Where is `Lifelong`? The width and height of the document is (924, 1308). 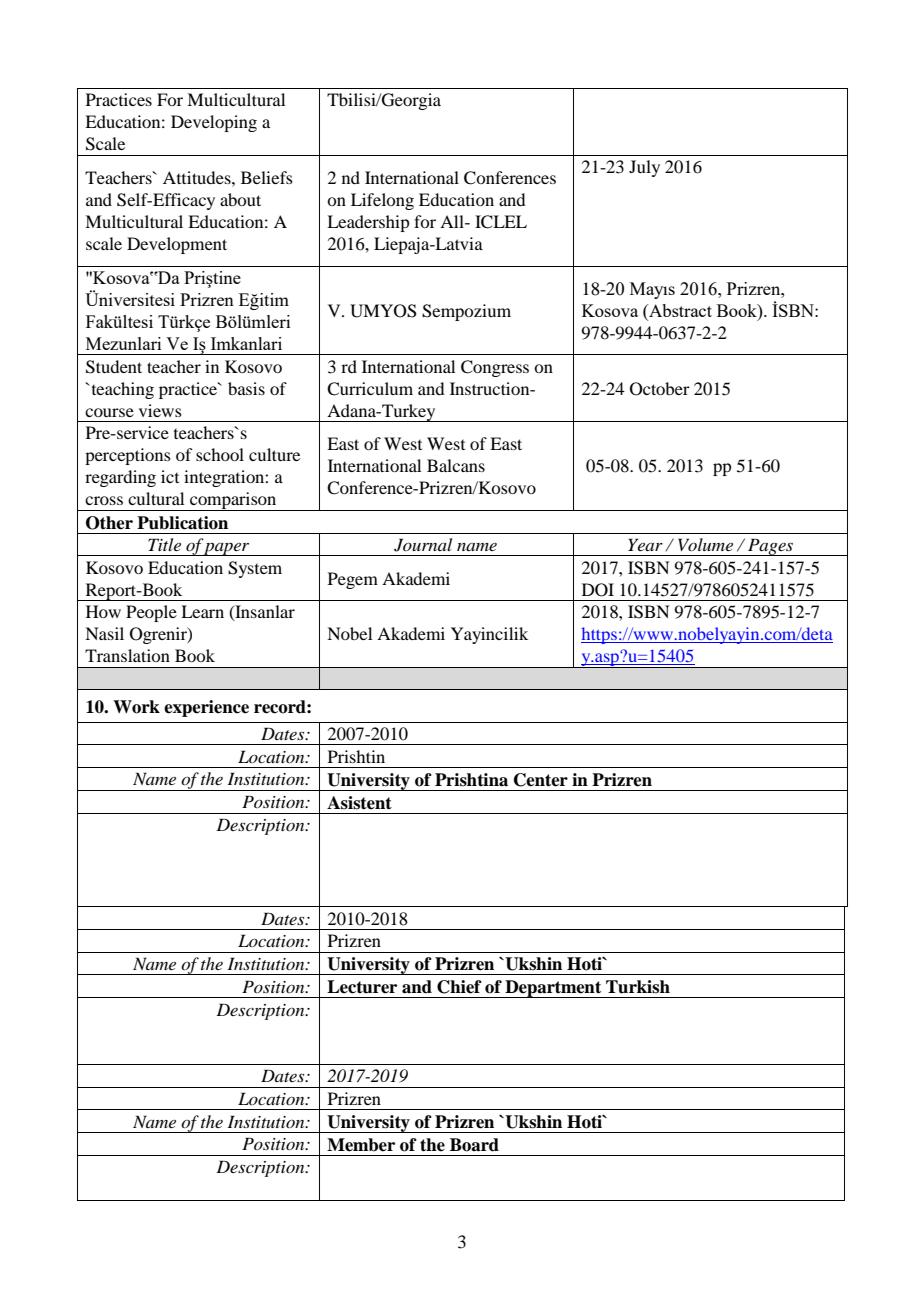 Lifelong is located at coordinates (382, 201).
